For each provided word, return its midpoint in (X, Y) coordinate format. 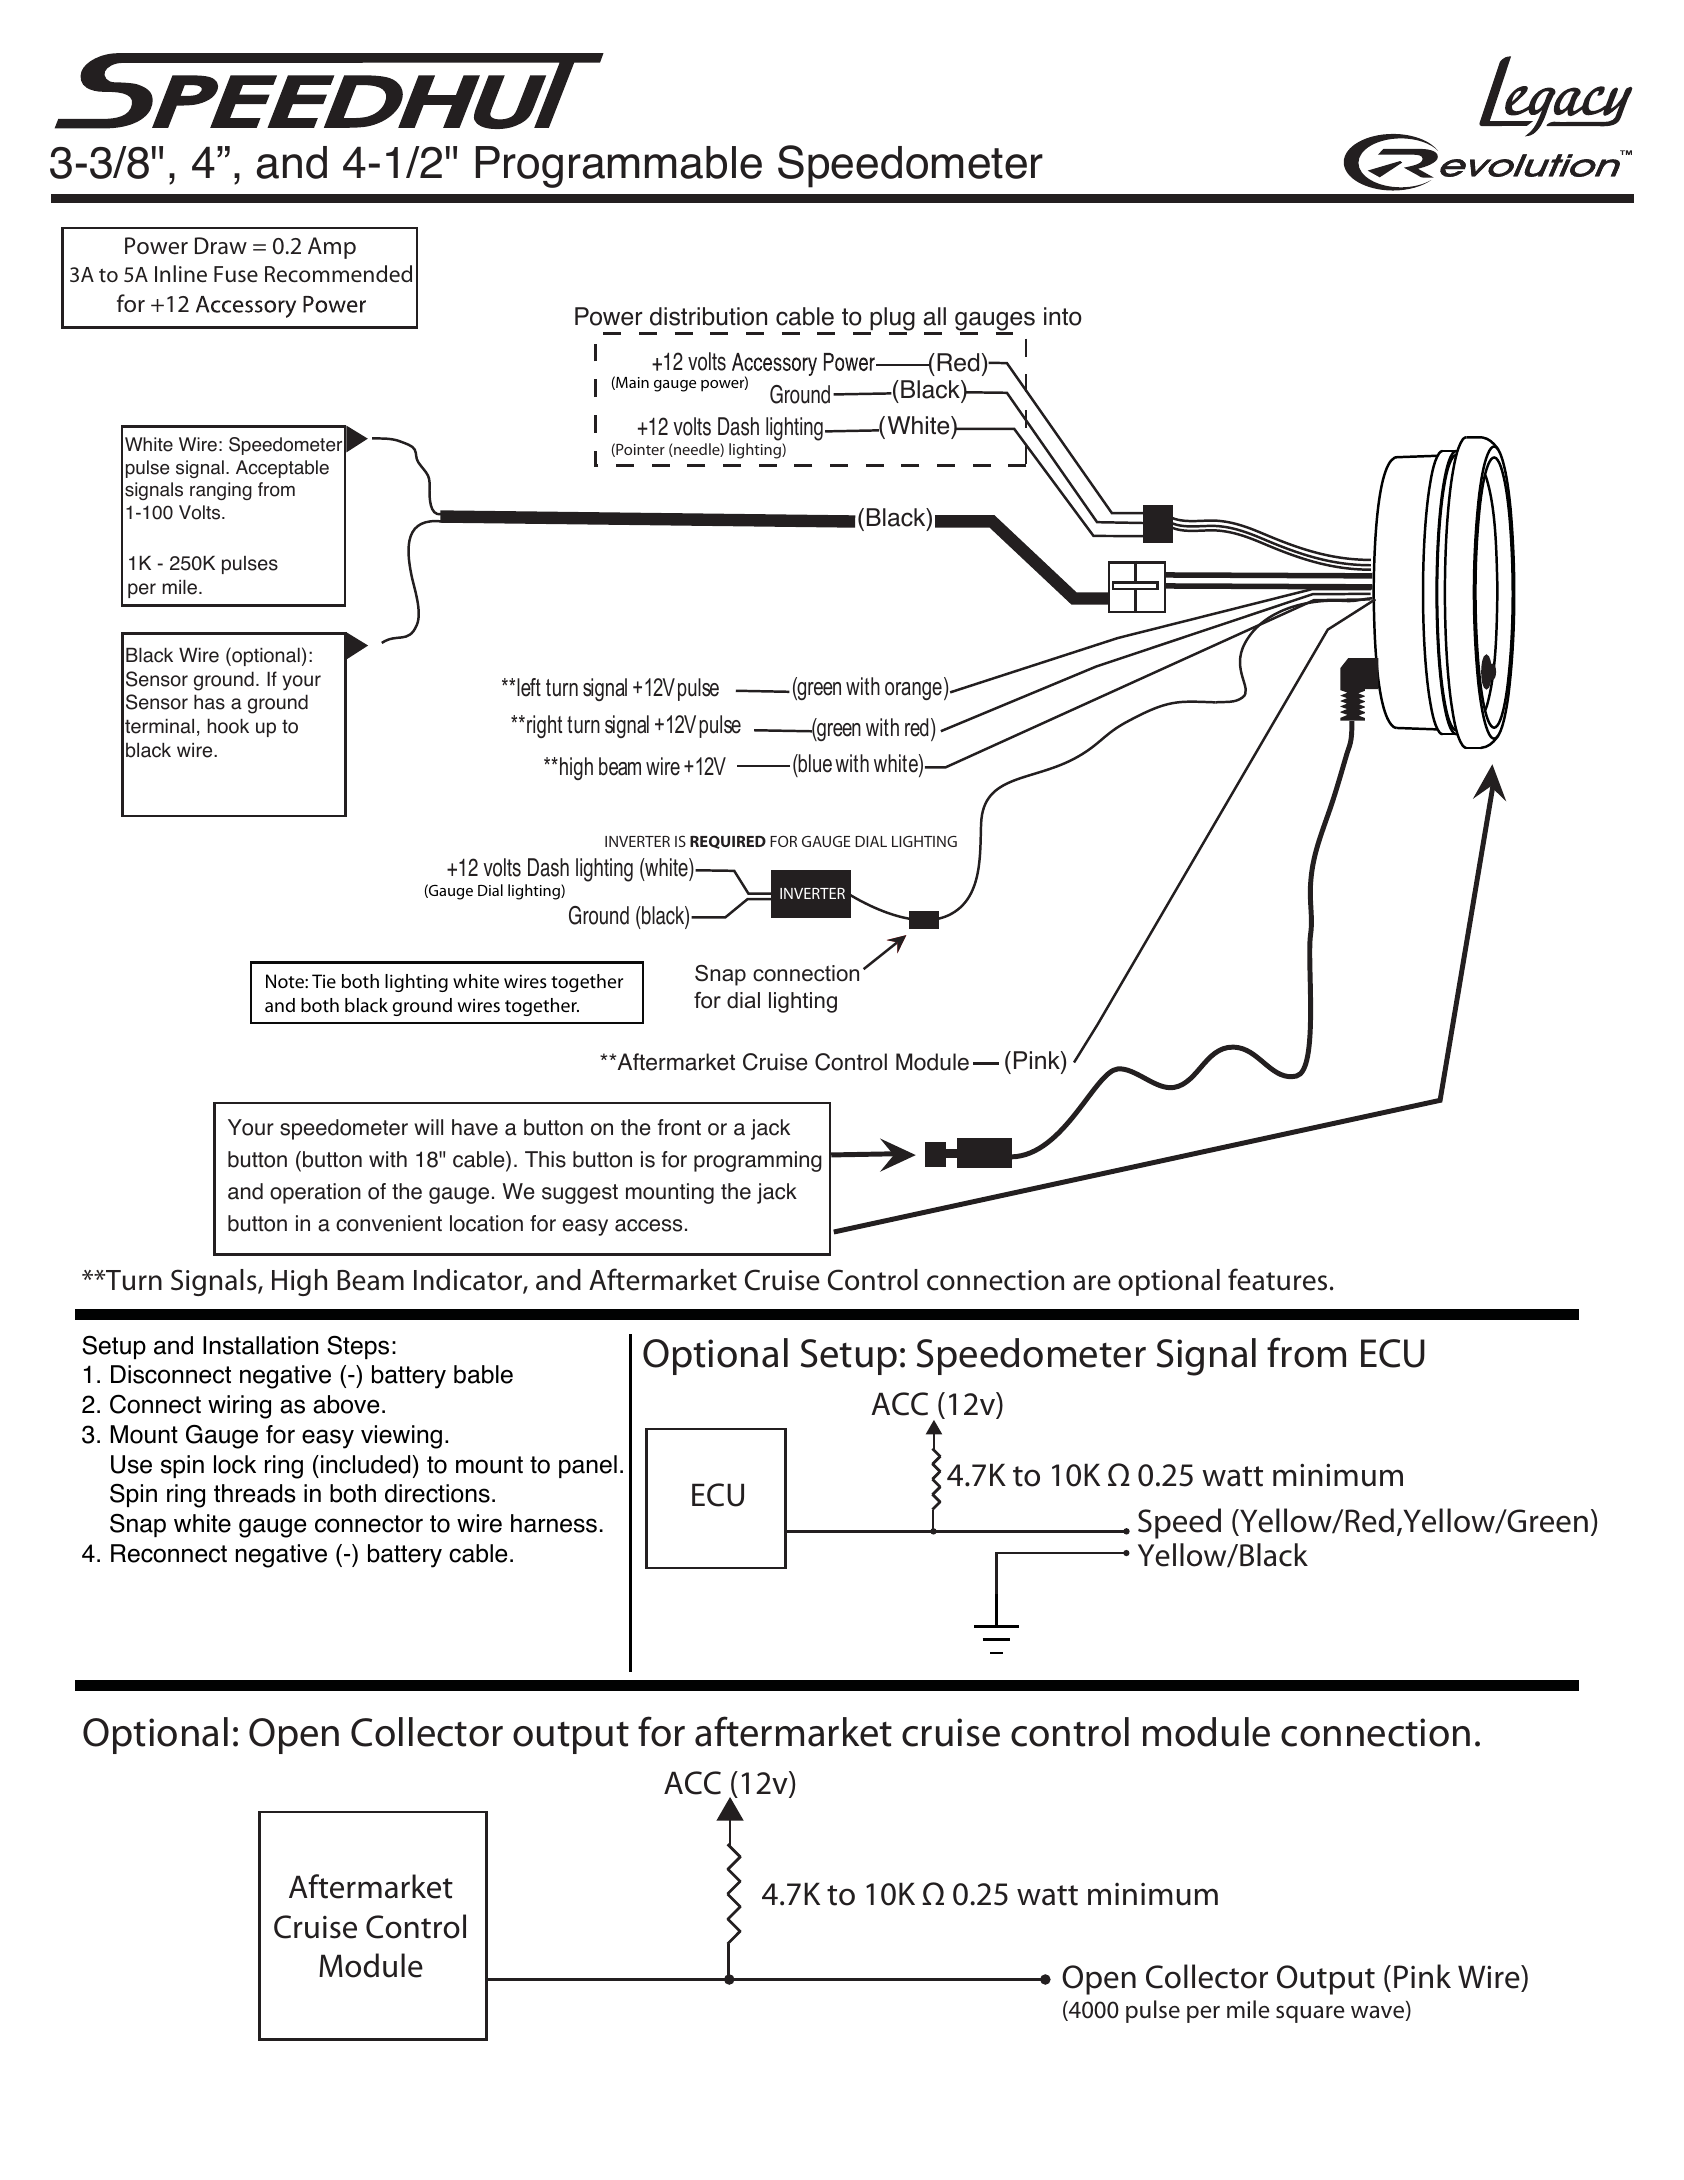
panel (588, 1466)
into (1063, 316)
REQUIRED (728, 842)
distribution (708, 316)
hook (228, 726)
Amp (332, 248)
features (1277, 1279)
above (346, 1404)
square (1310, 2014)
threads (255, 1493)
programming (758, 1161)
